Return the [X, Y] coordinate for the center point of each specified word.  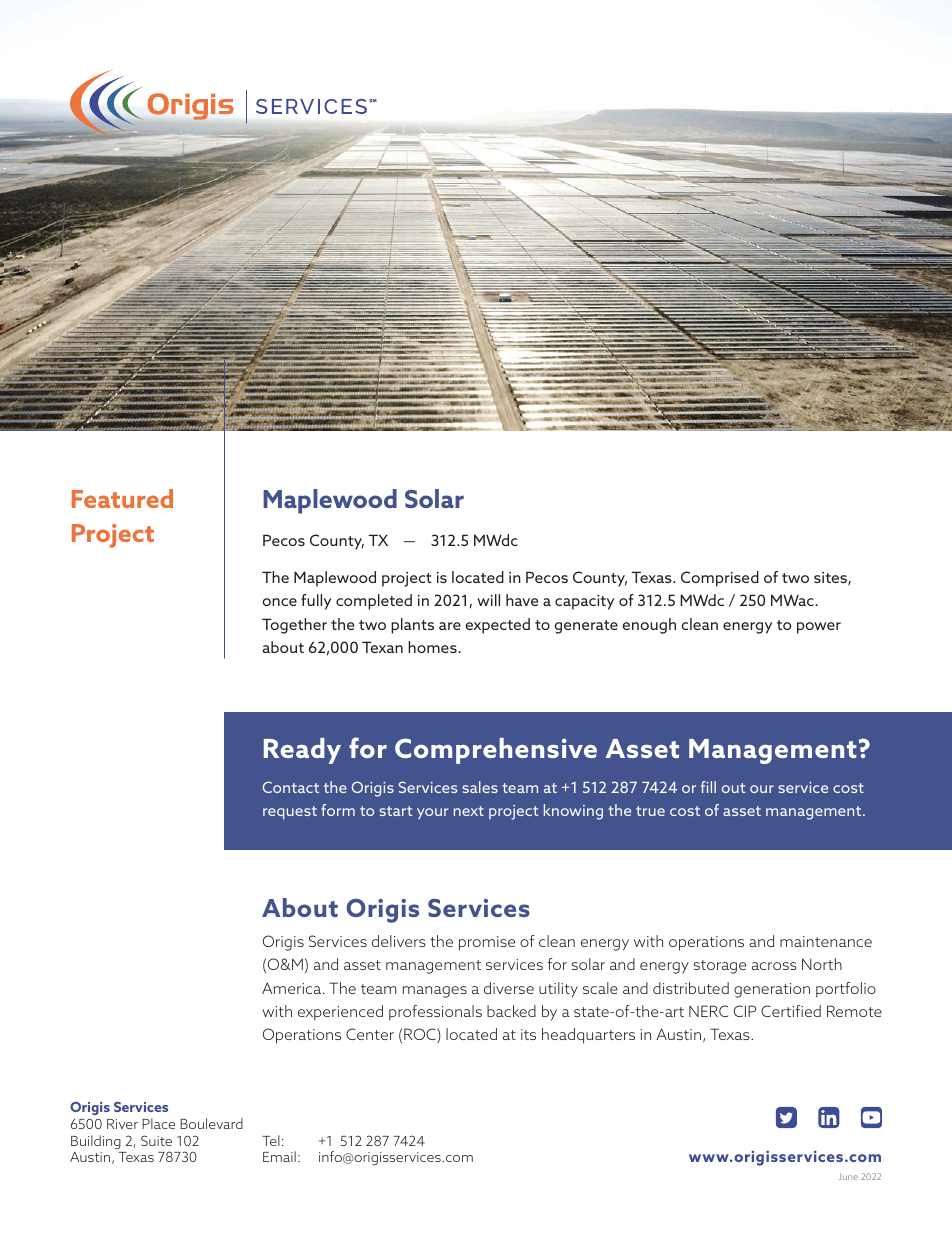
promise [487, 943]
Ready [302, 751]
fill [708, 787]
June [848, 1176]
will [488, 600]
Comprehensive [496, 751]
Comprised [720, 579]
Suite [156, 1140]
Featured [122, 498]
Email [279, 1156]
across [774, 966]
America [293, 988]
